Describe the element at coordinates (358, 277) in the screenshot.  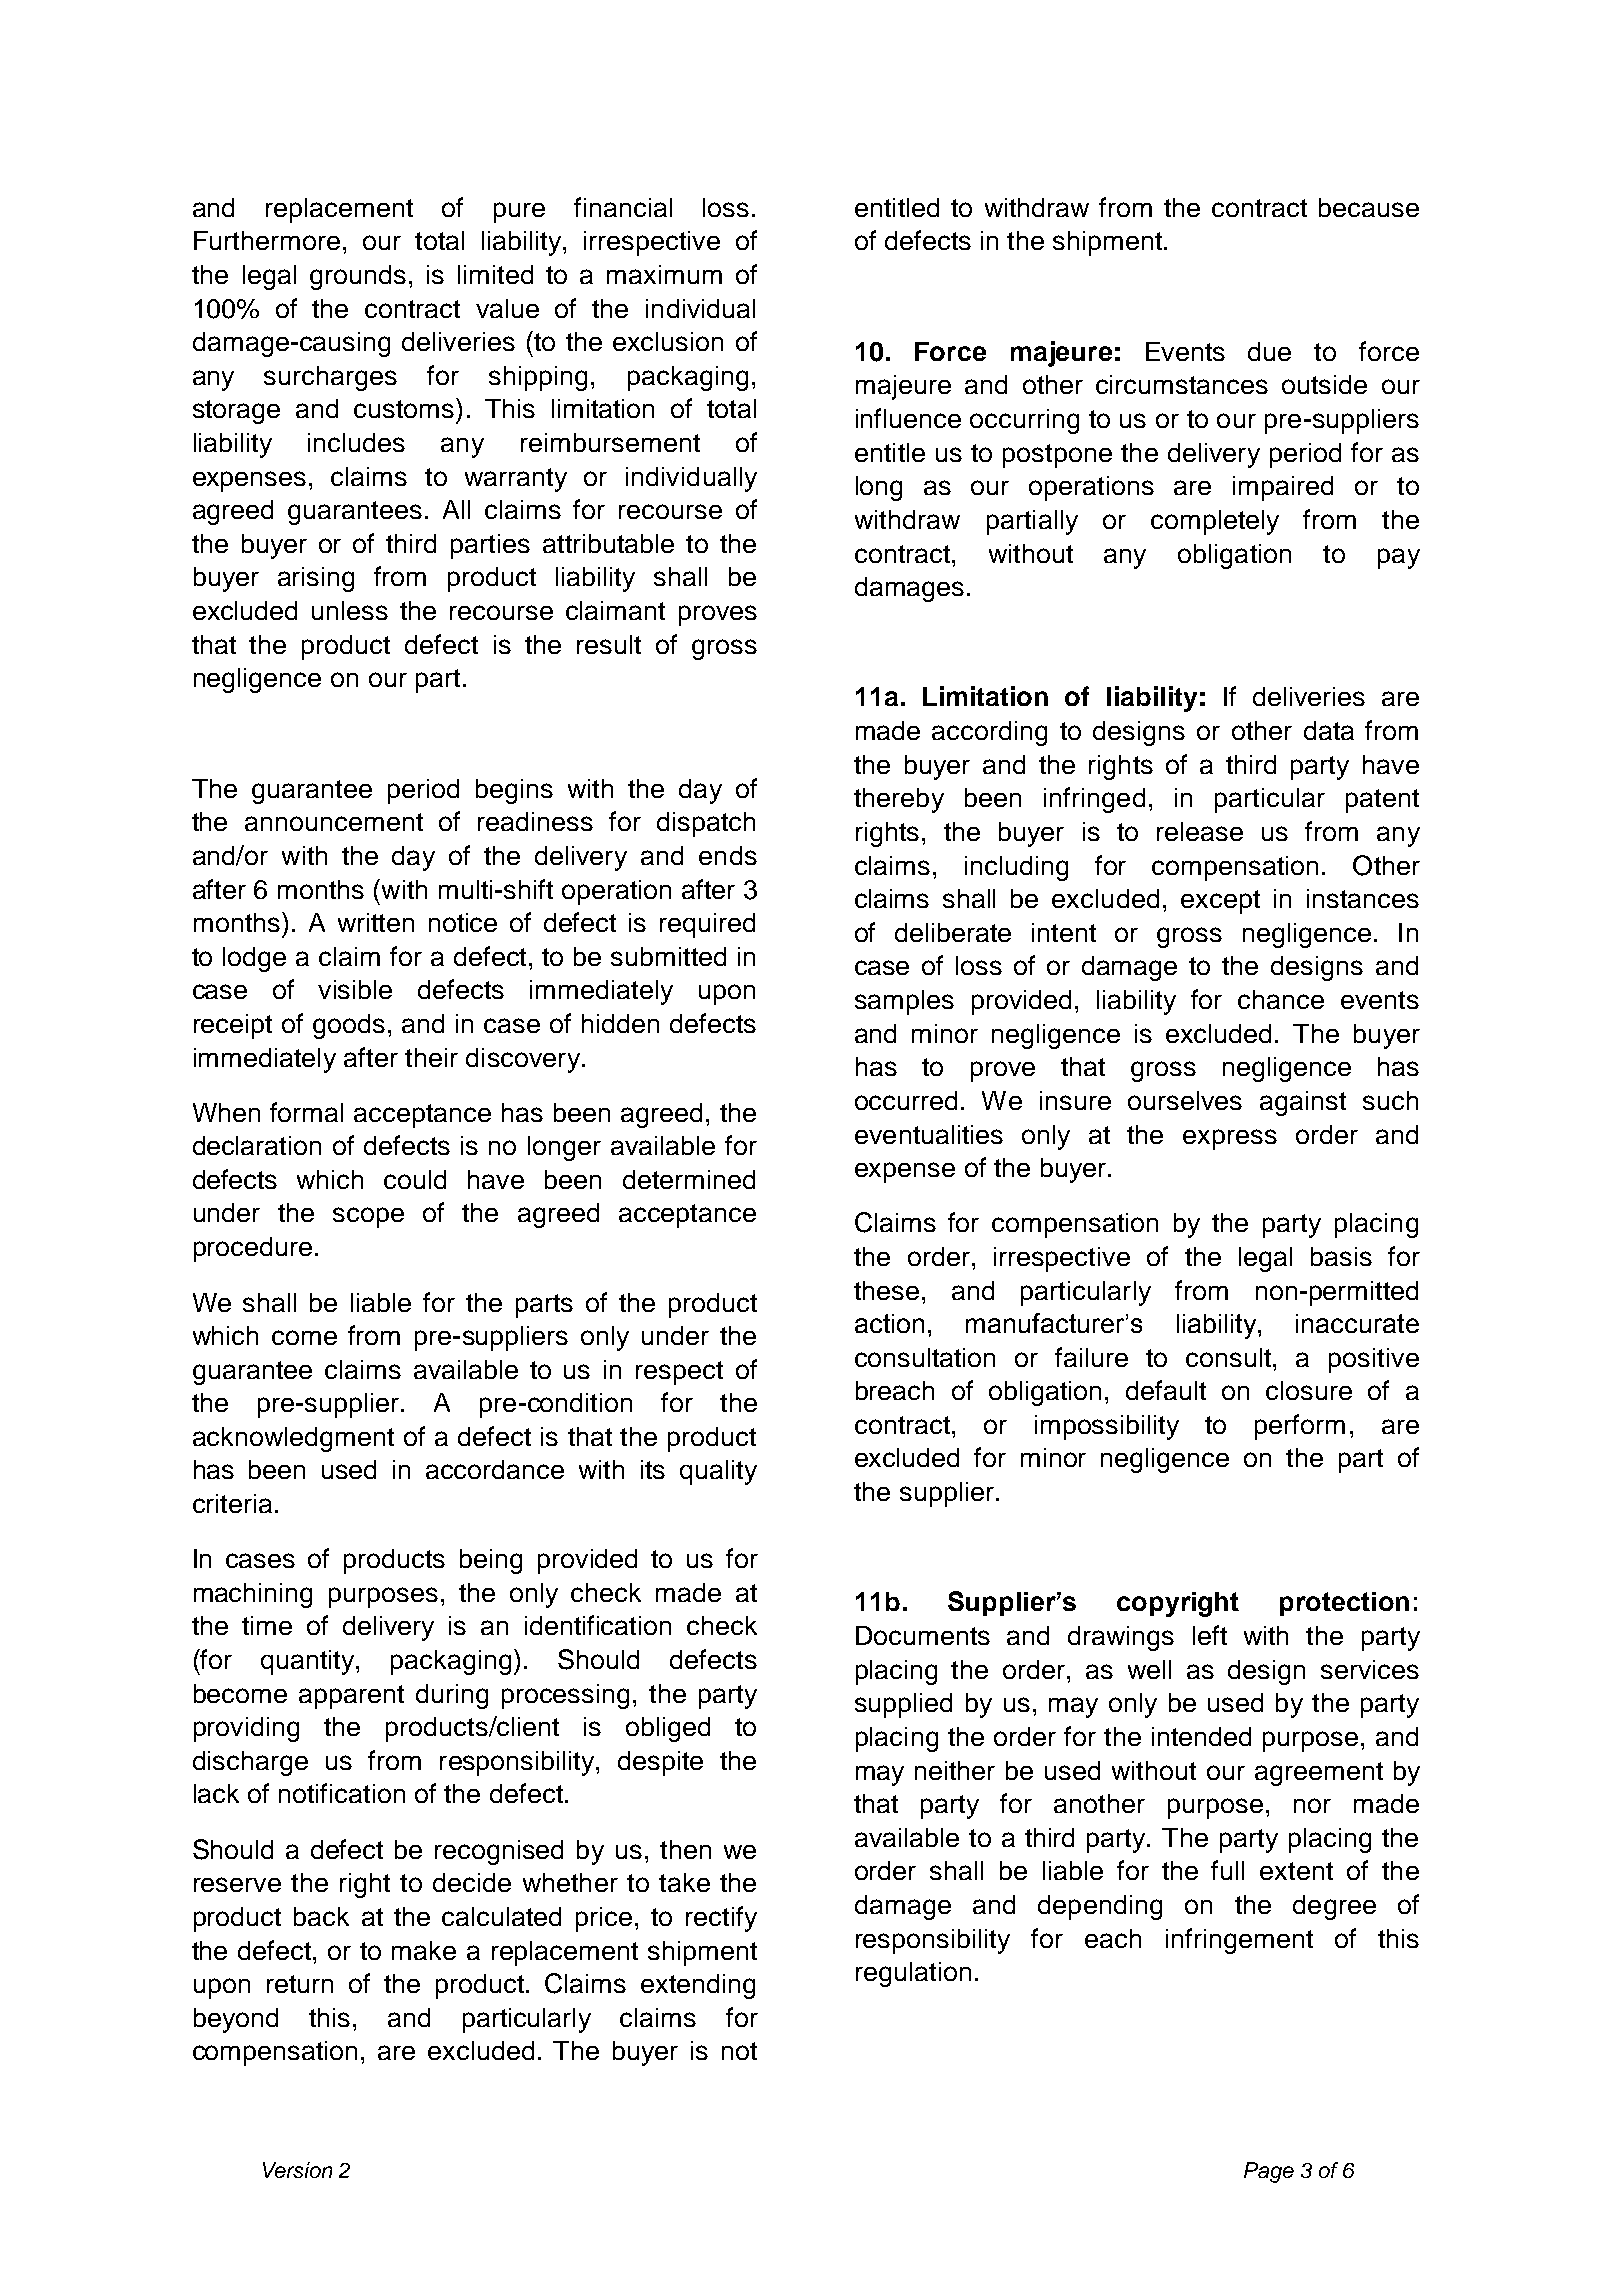
I see `grounds` at that location.
